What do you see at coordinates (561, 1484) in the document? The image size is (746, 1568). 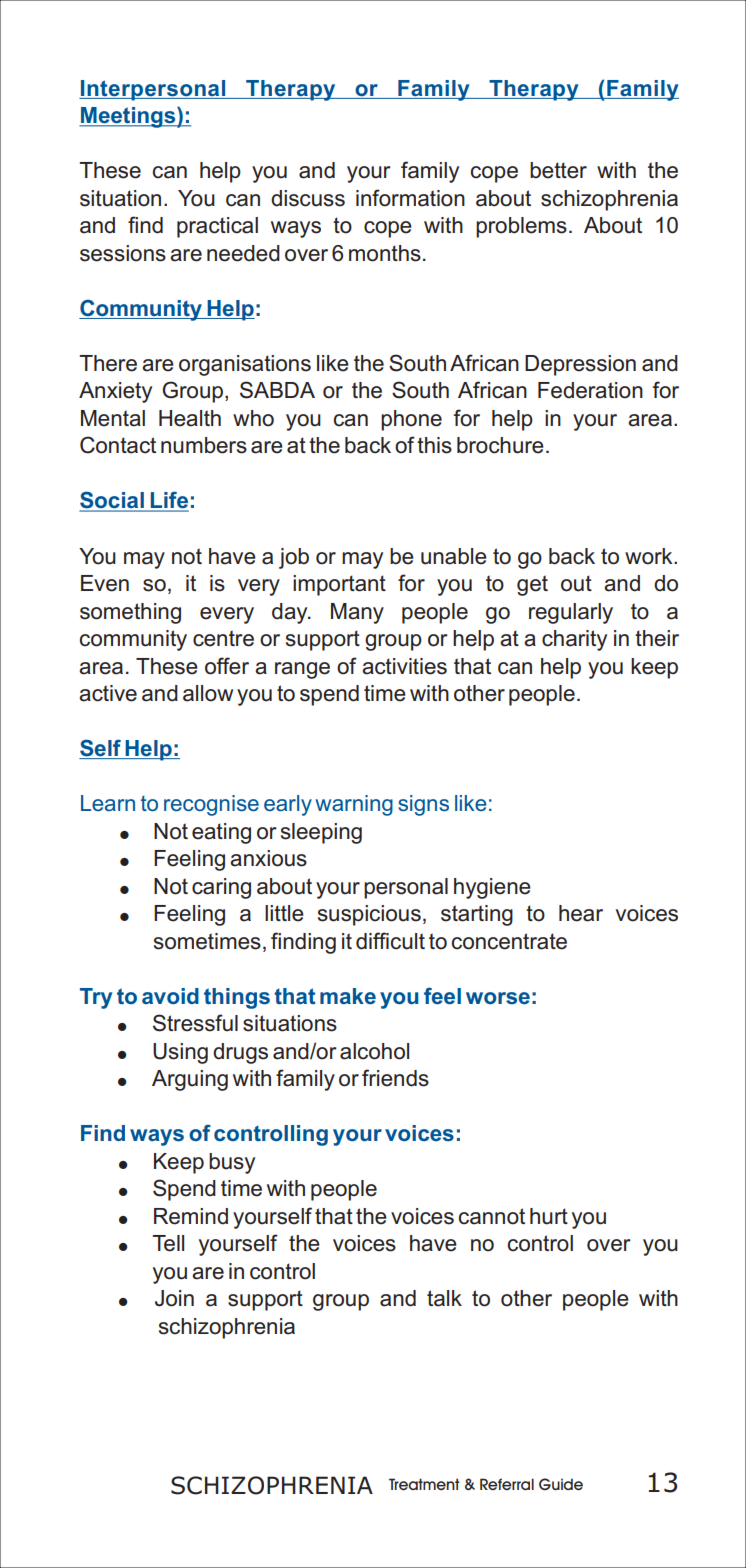 I see `Guide` at bounding box center [561, 1484].
